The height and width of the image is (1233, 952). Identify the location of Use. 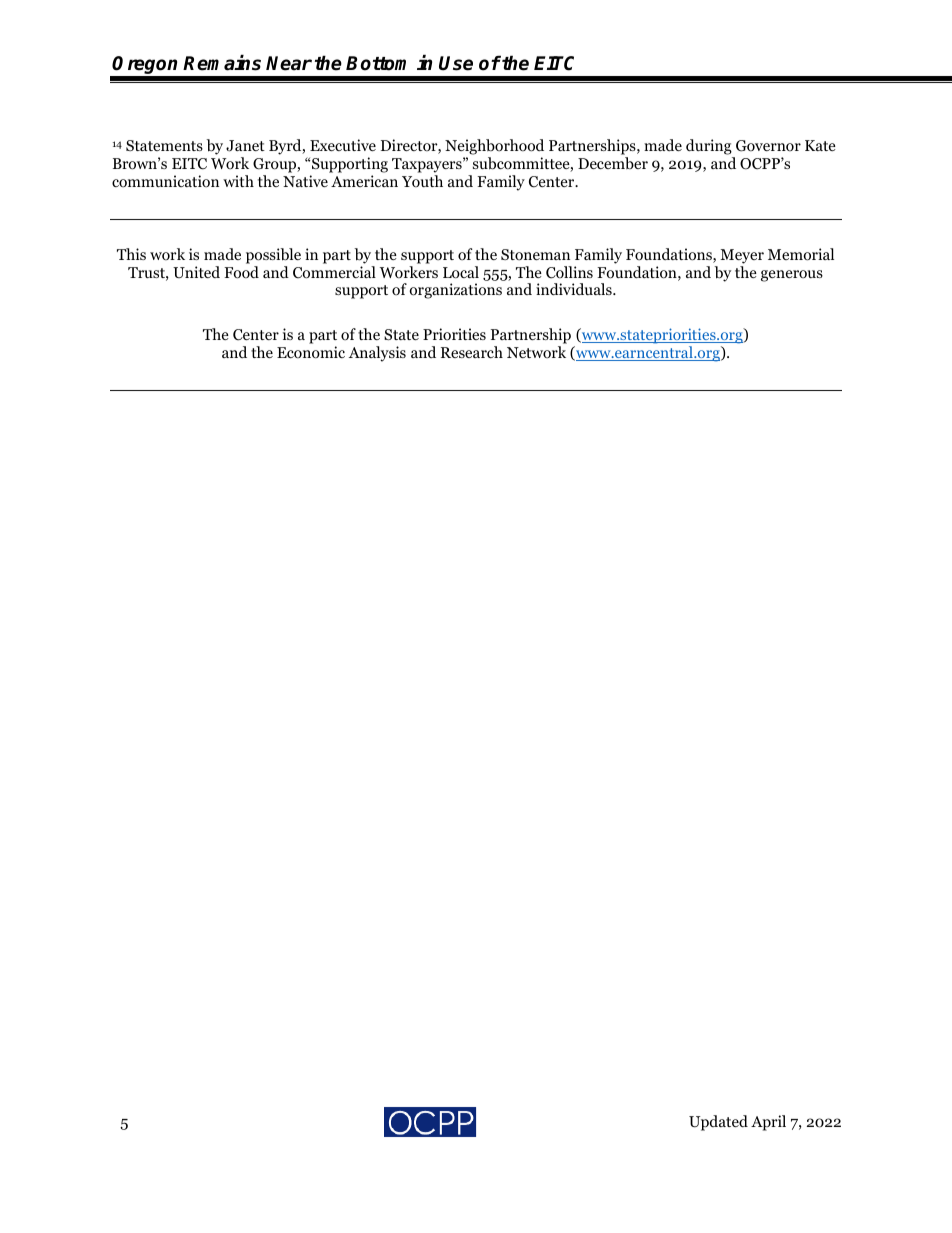
(456, 63).
